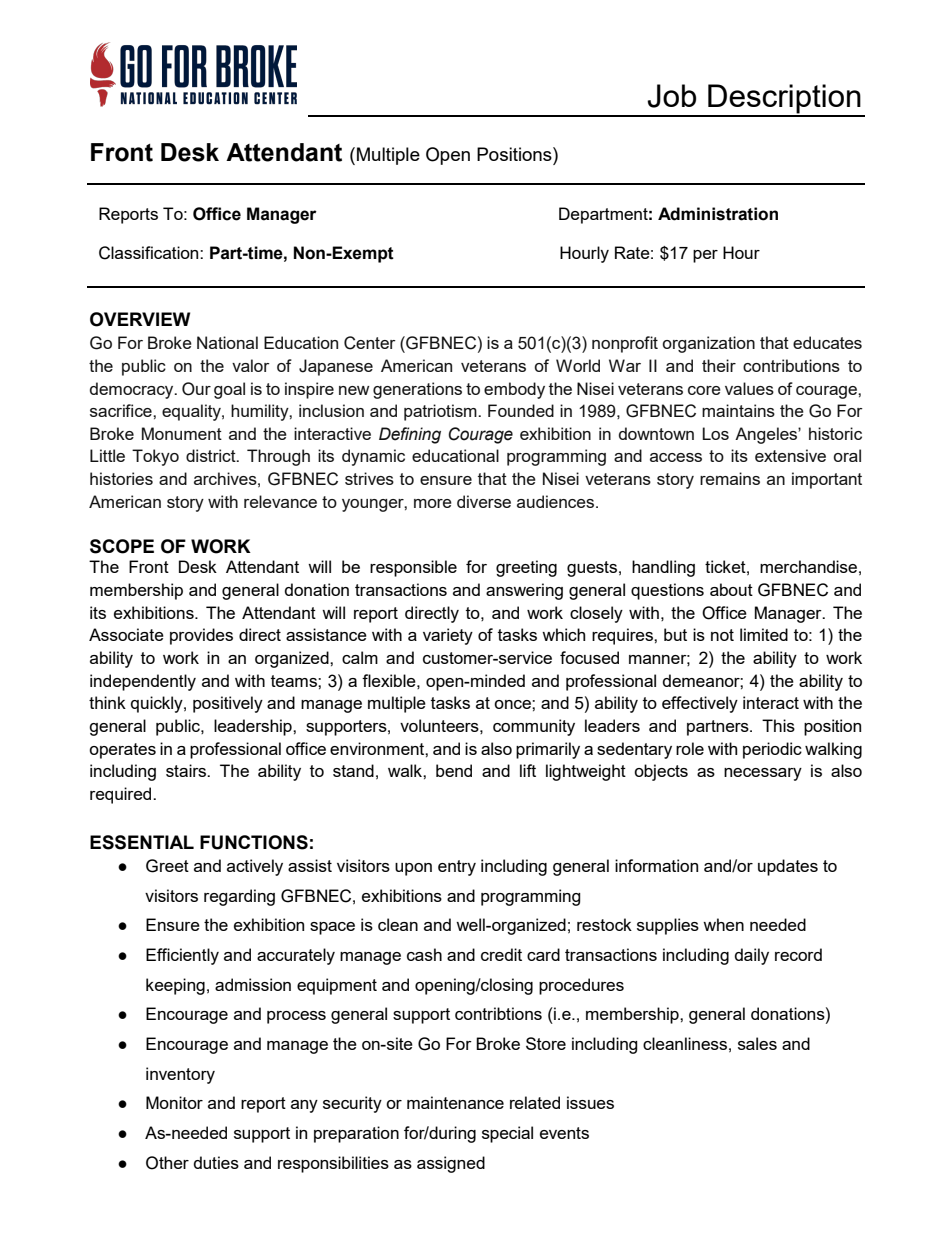 The image size is (952, 1233). Describe the element at coordinates (757, 1043) in the screenshot. I see `sales` at that location.
